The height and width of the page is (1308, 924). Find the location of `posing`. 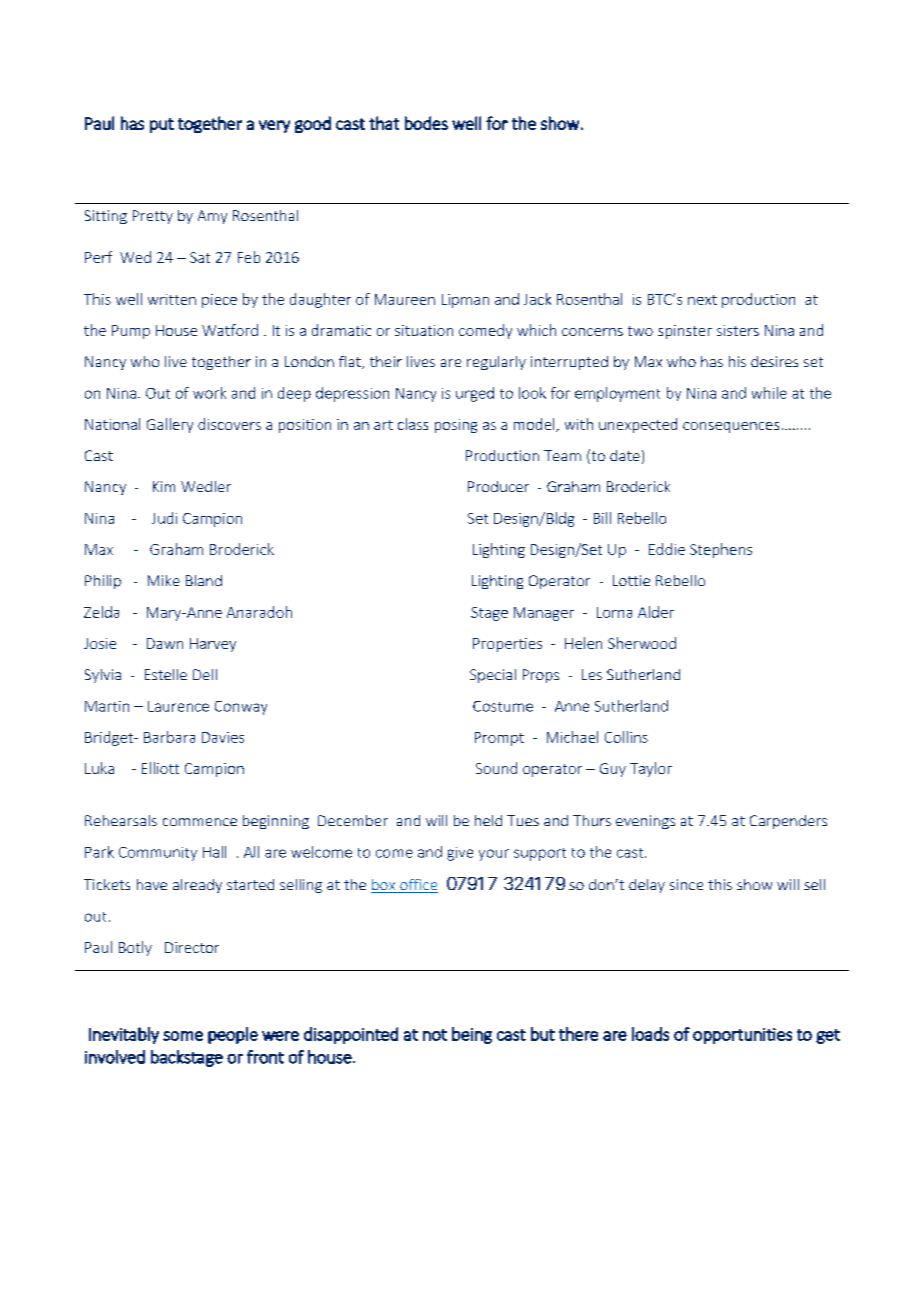

posing is located at coordinates (456, 426).
